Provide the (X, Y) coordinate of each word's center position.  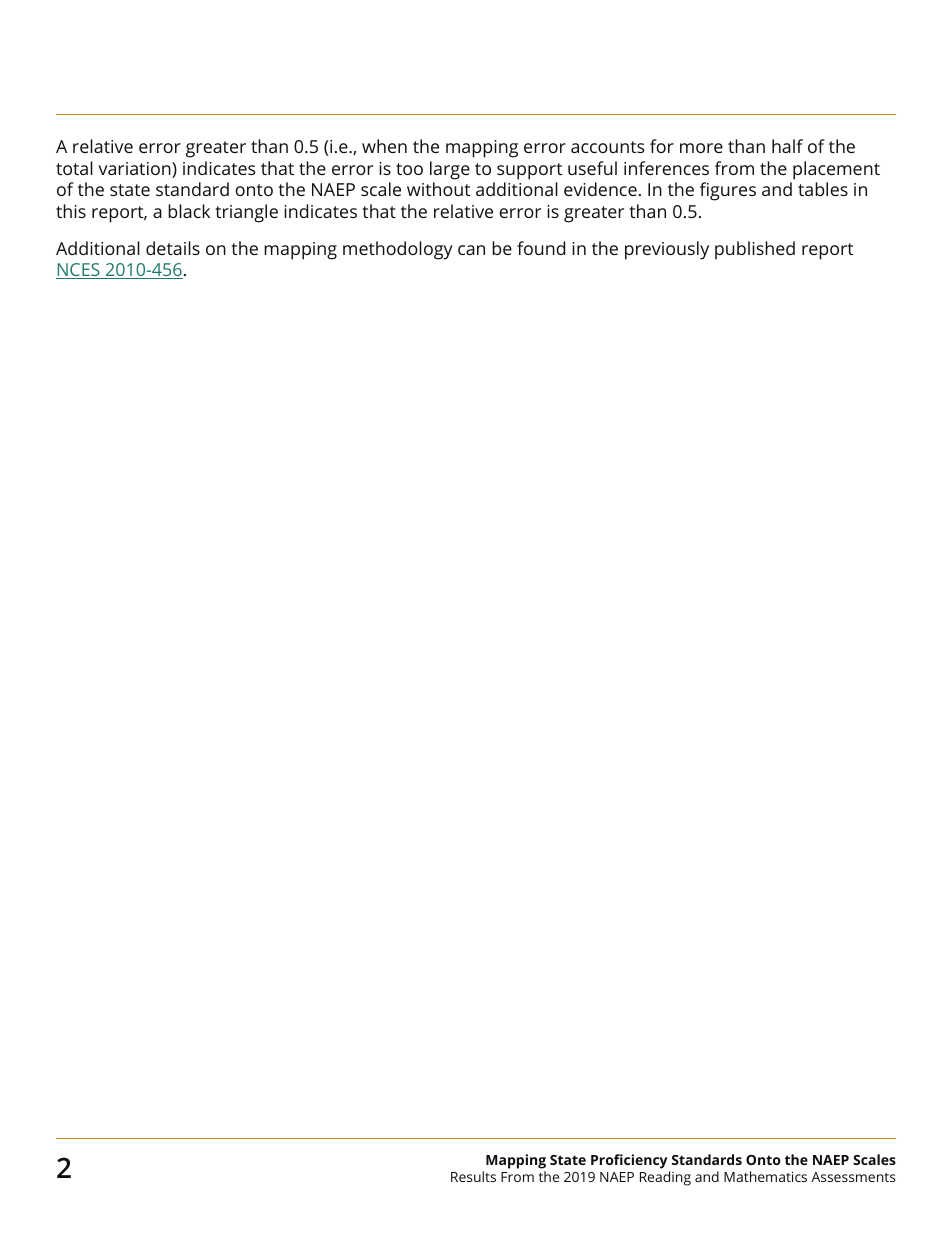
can (471, 250)
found (541, 248)
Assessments (853, 1177)
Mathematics (765, 1176)
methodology (398, 250)
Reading (665, 1178)
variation (135, 170)
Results (473, 1176)
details (173, 248)
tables (823, 189)
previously (667, 250)
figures (728, 191)
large (450, 170)
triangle (246, 213)
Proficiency (630, 1163)
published (755, 250)
